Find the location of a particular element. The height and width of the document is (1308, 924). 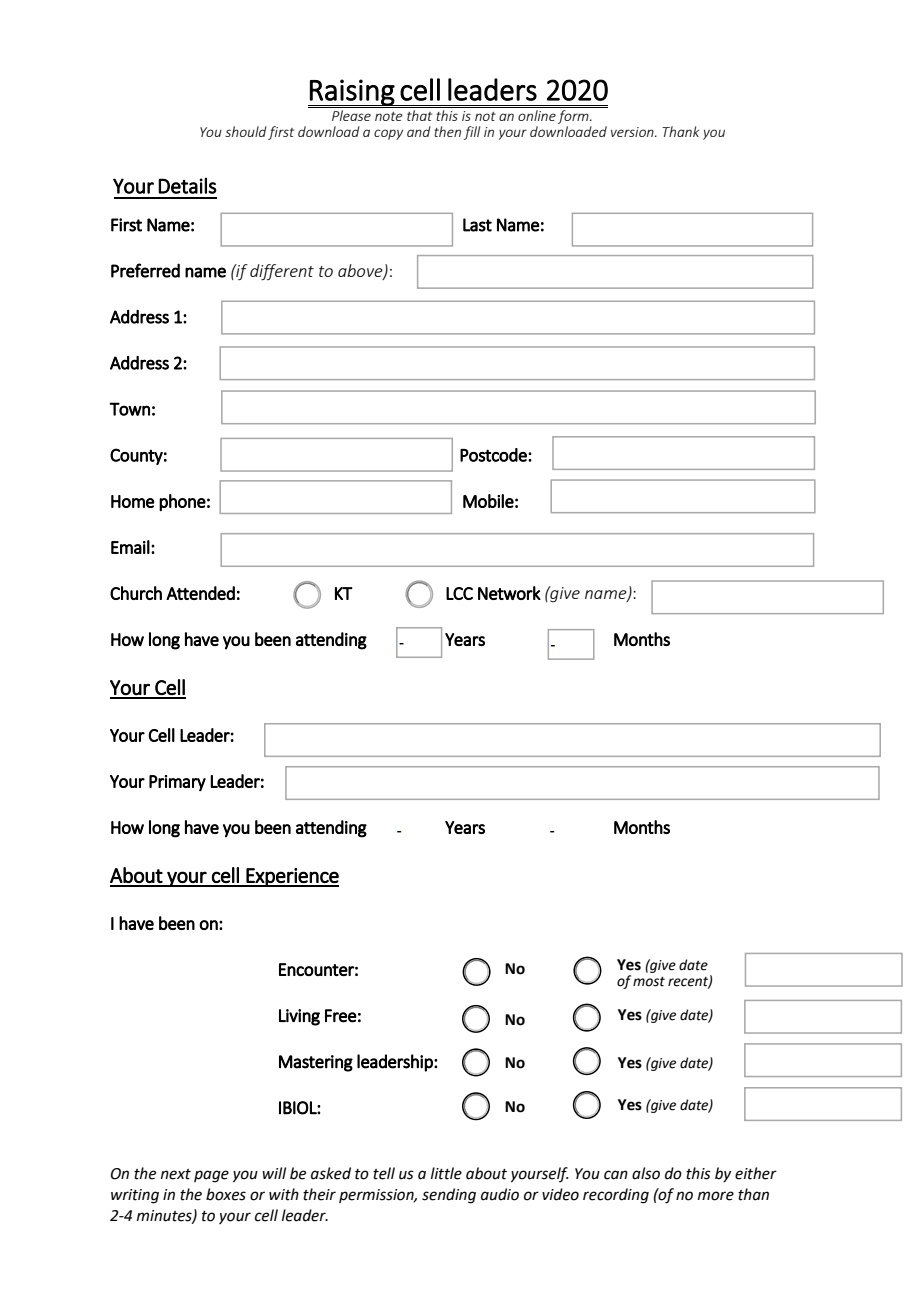

Postcode is located at coordinates (494, 455).
